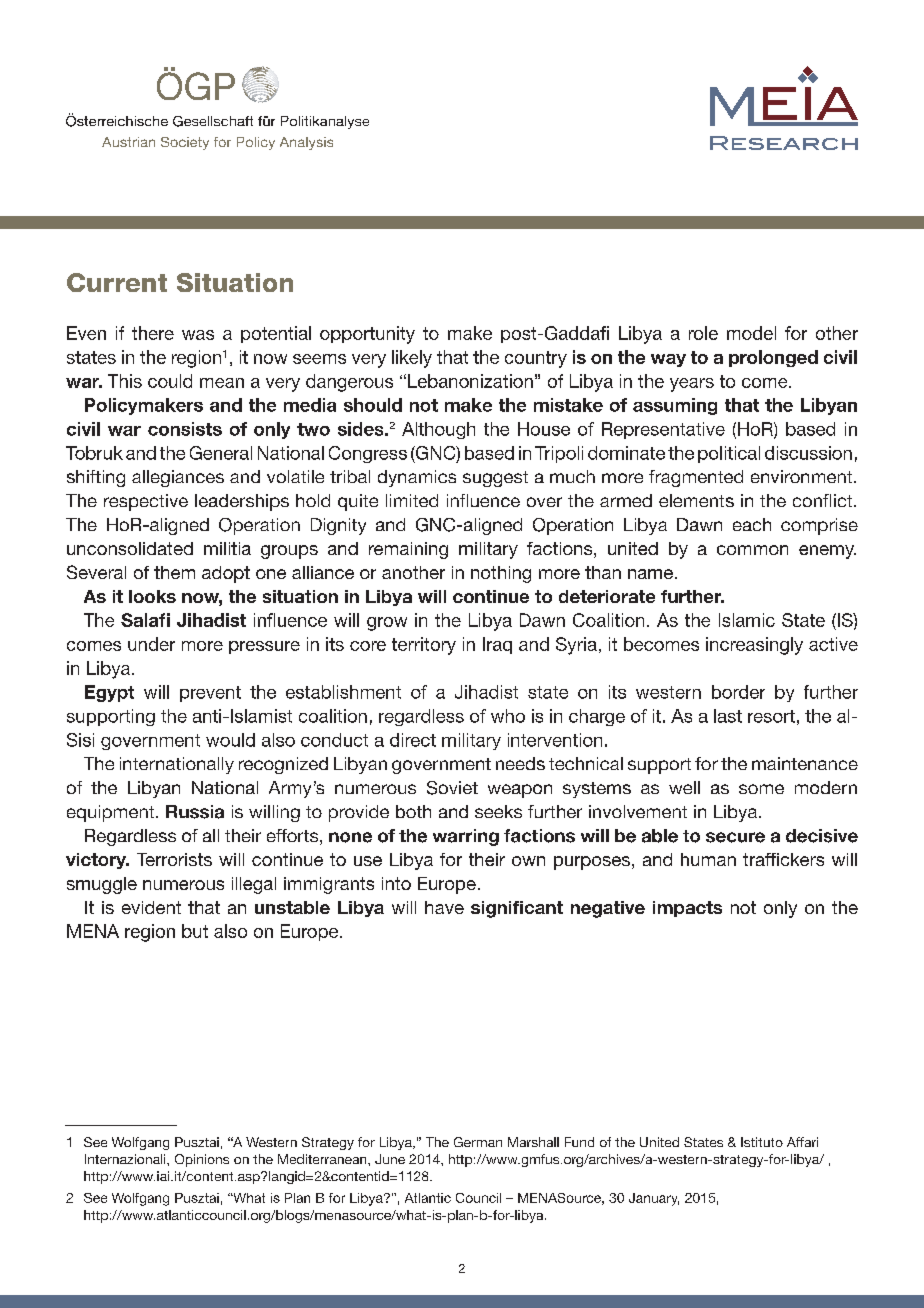 The image size is (924, 1308). Describe the element at coordinates (230, 740) in the screenshot. I see `would` at that location.
